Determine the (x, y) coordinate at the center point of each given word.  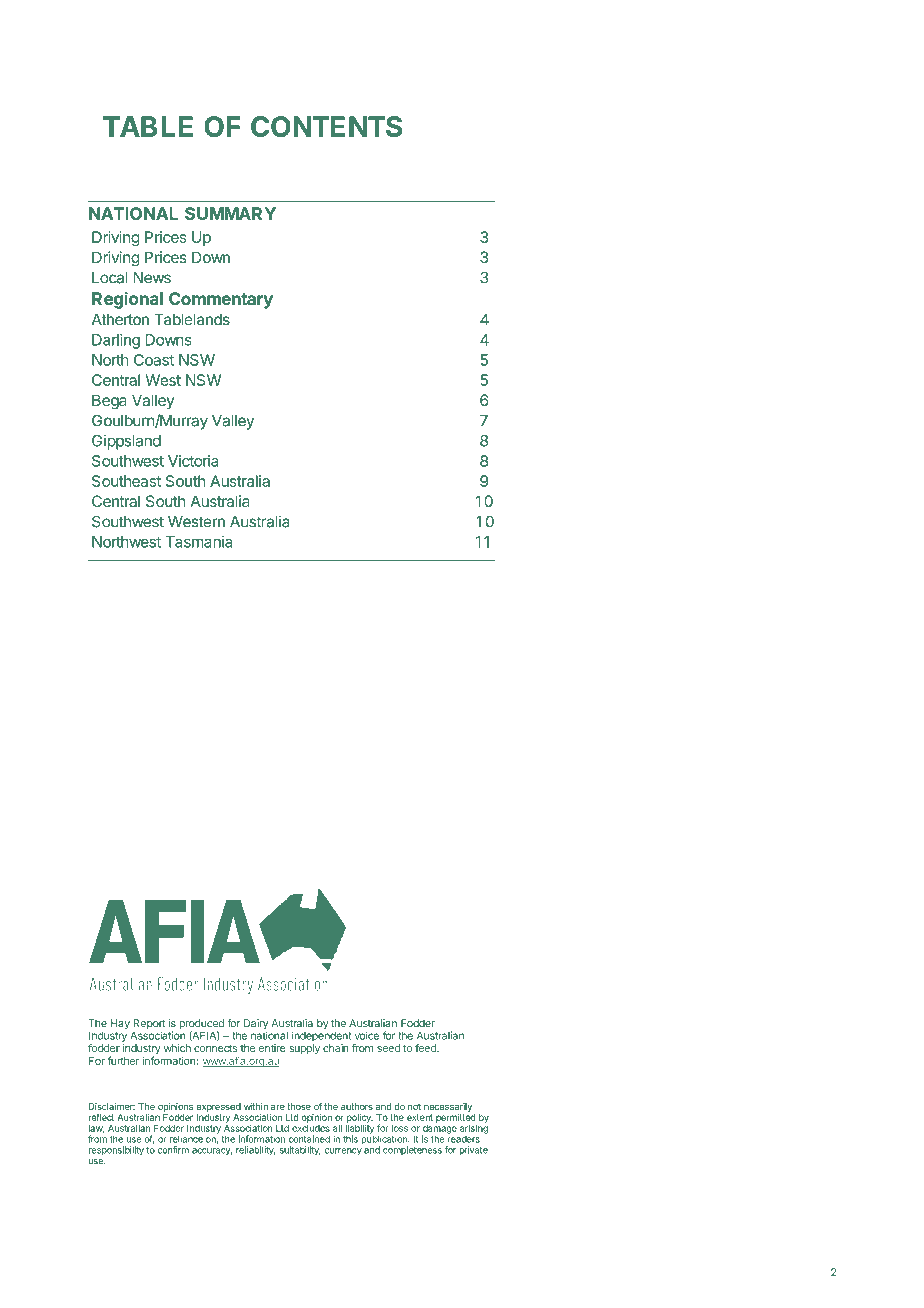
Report (149, 1025)
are (278, 1107)
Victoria (193, 461)
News (152, 278)
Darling (116, 341)
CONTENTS (326, 126)
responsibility (116, 1151)
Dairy (256, 1025)
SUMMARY (230, 213)
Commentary (221, 300)
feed (426, 1047)
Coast (154, 360)
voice (367, 1035)
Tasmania (199, 542)
